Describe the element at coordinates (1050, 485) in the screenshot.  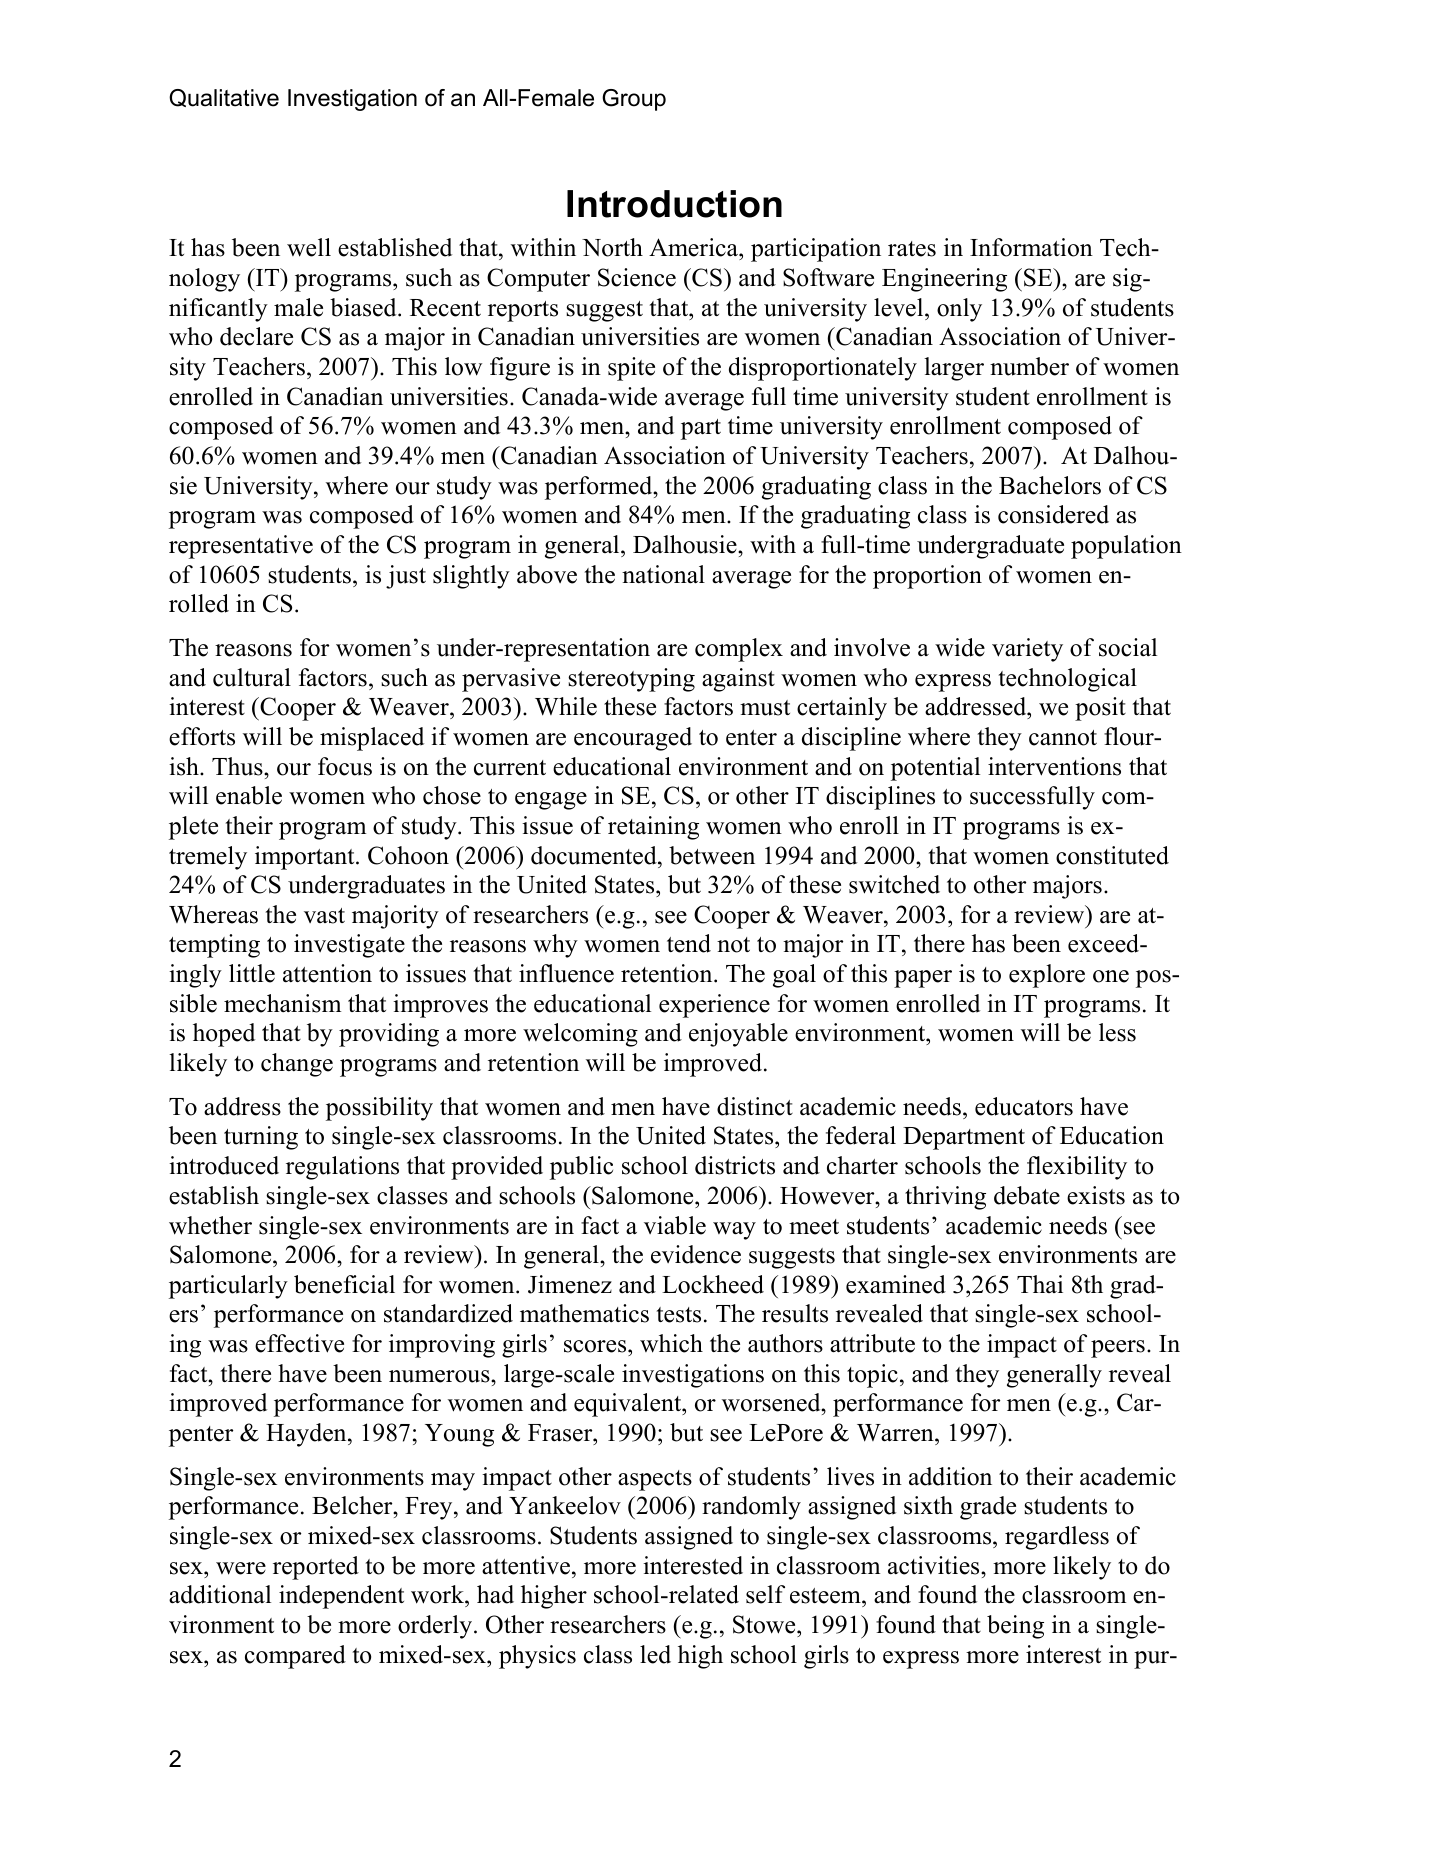
I see `Bachelors` at that location.
